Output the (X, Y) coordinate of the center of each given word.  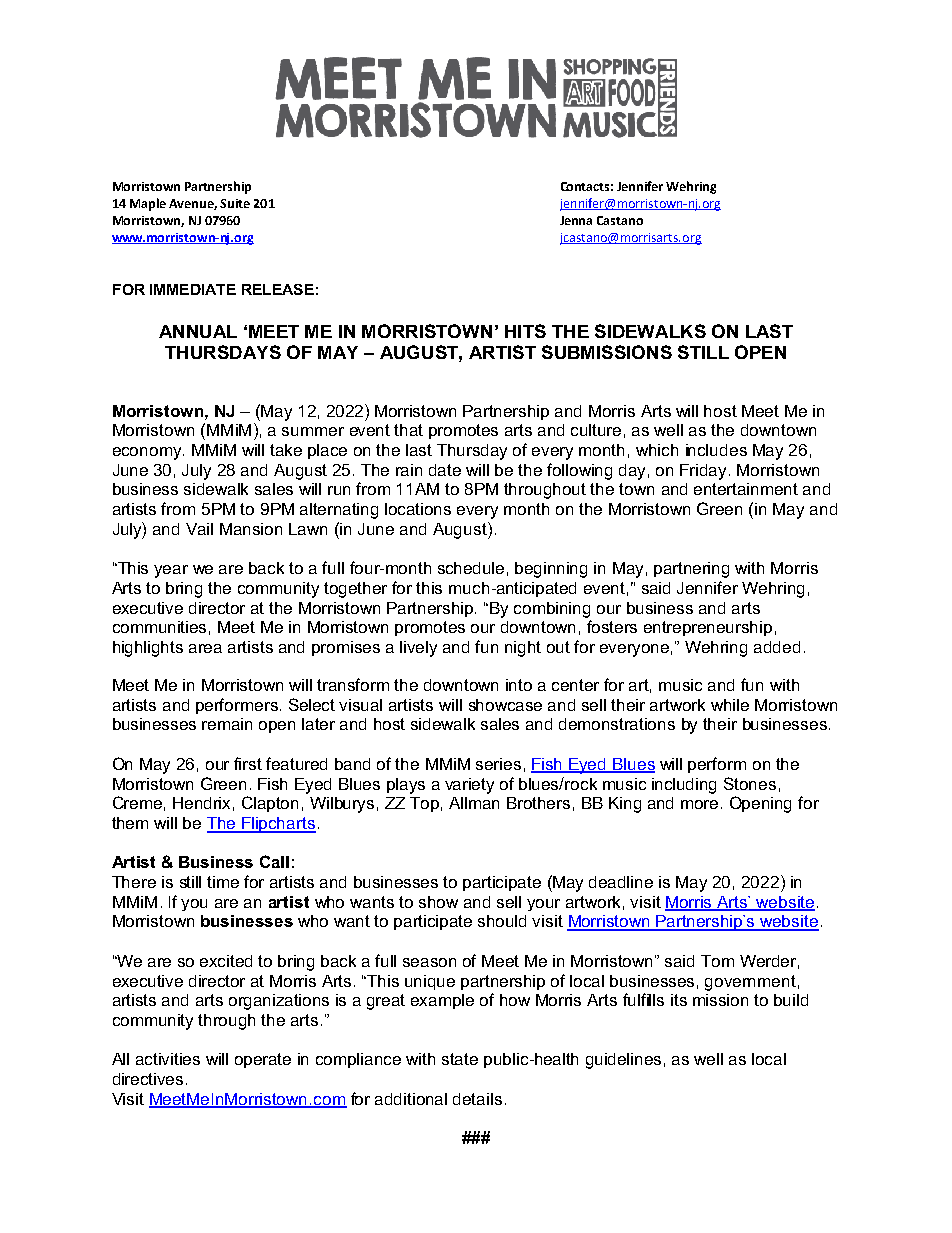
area (205, 648)
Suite (235, 203)
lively (418, 649)
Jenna (576, 220)
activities (168, 1059)
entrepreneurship (708, 628)
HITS (525, 331)
